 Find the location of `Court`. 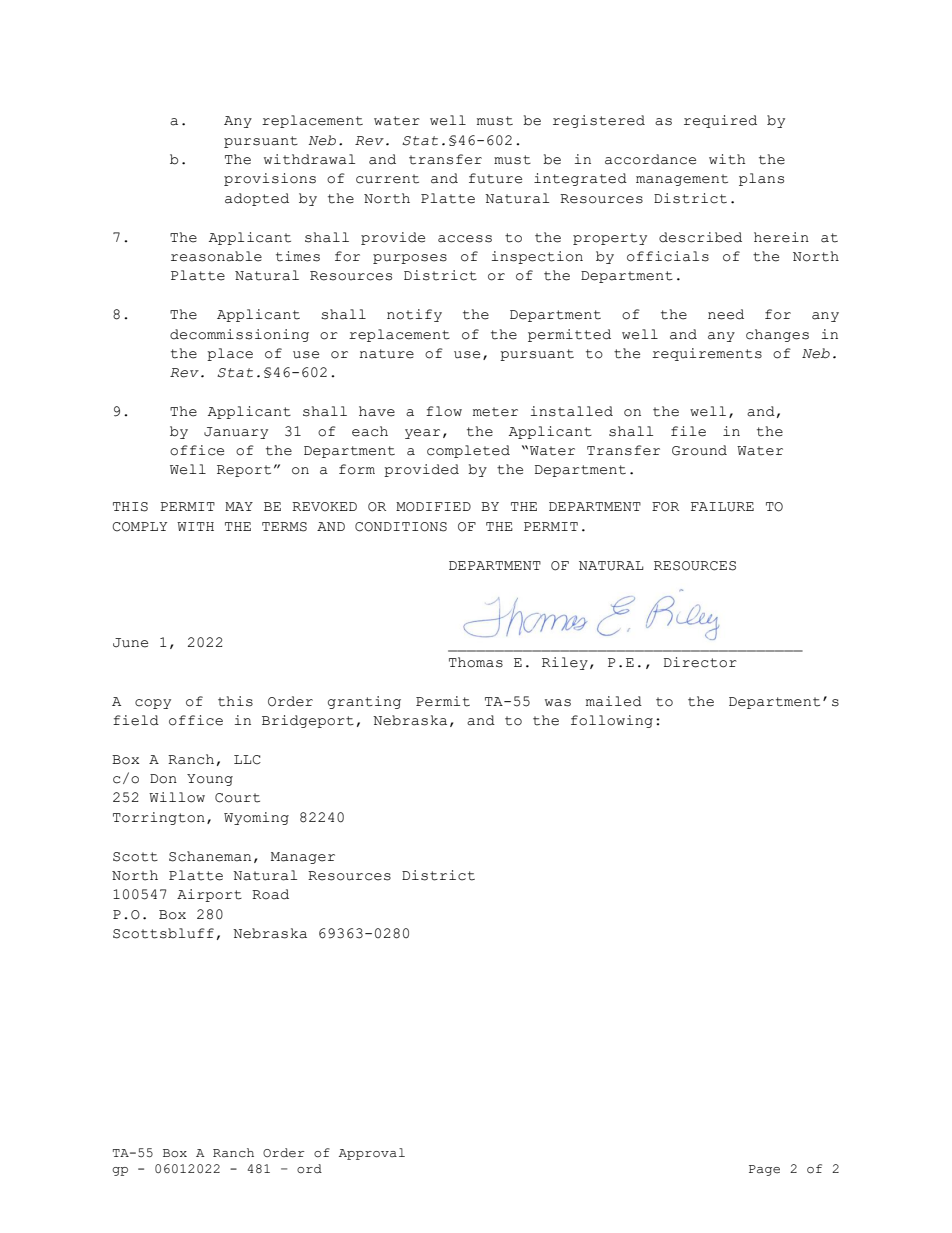

Court is located at coordinates (237, 798).
